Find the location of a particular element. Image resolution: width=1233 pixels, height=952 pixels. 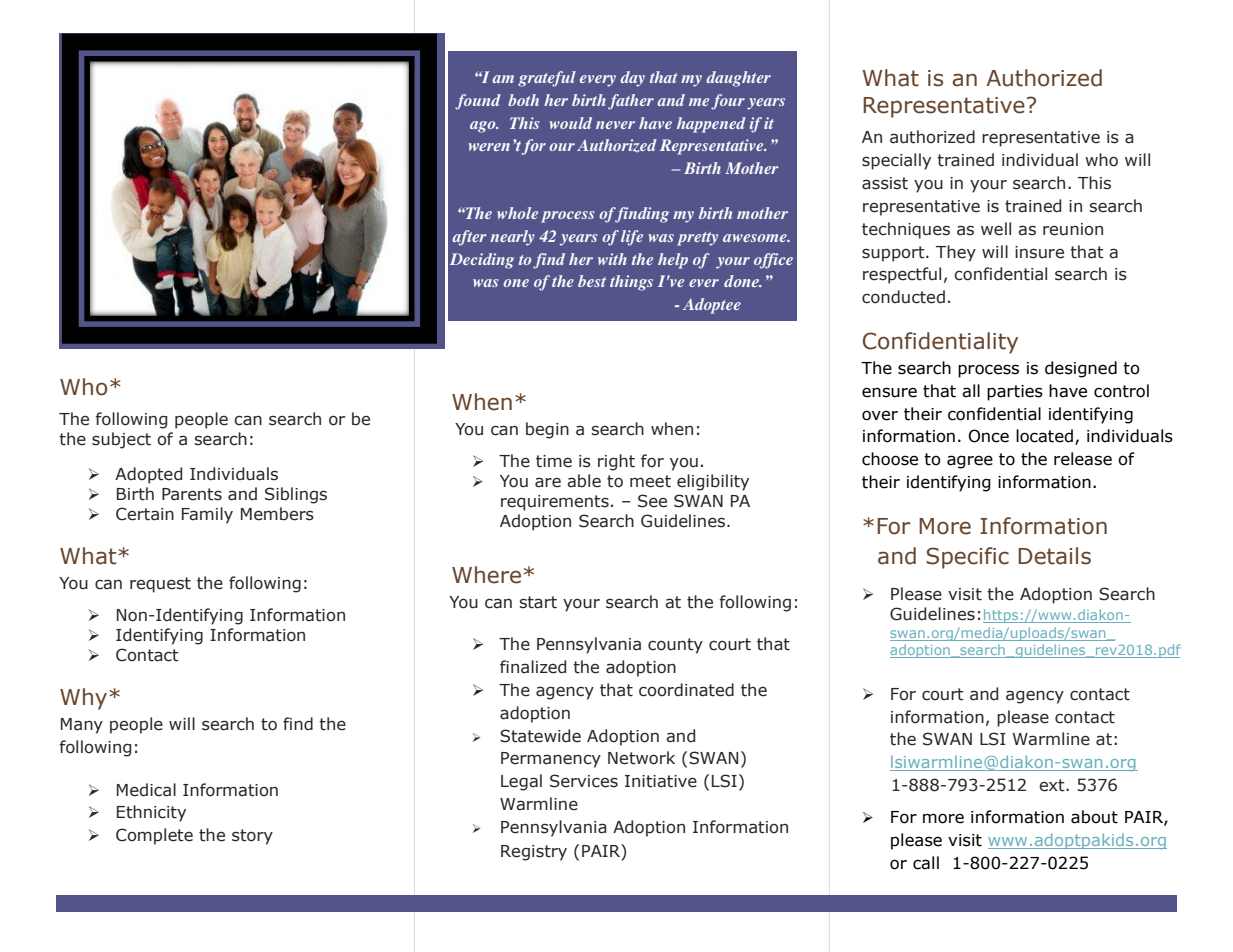

story is located at coordinates (252, 837).
